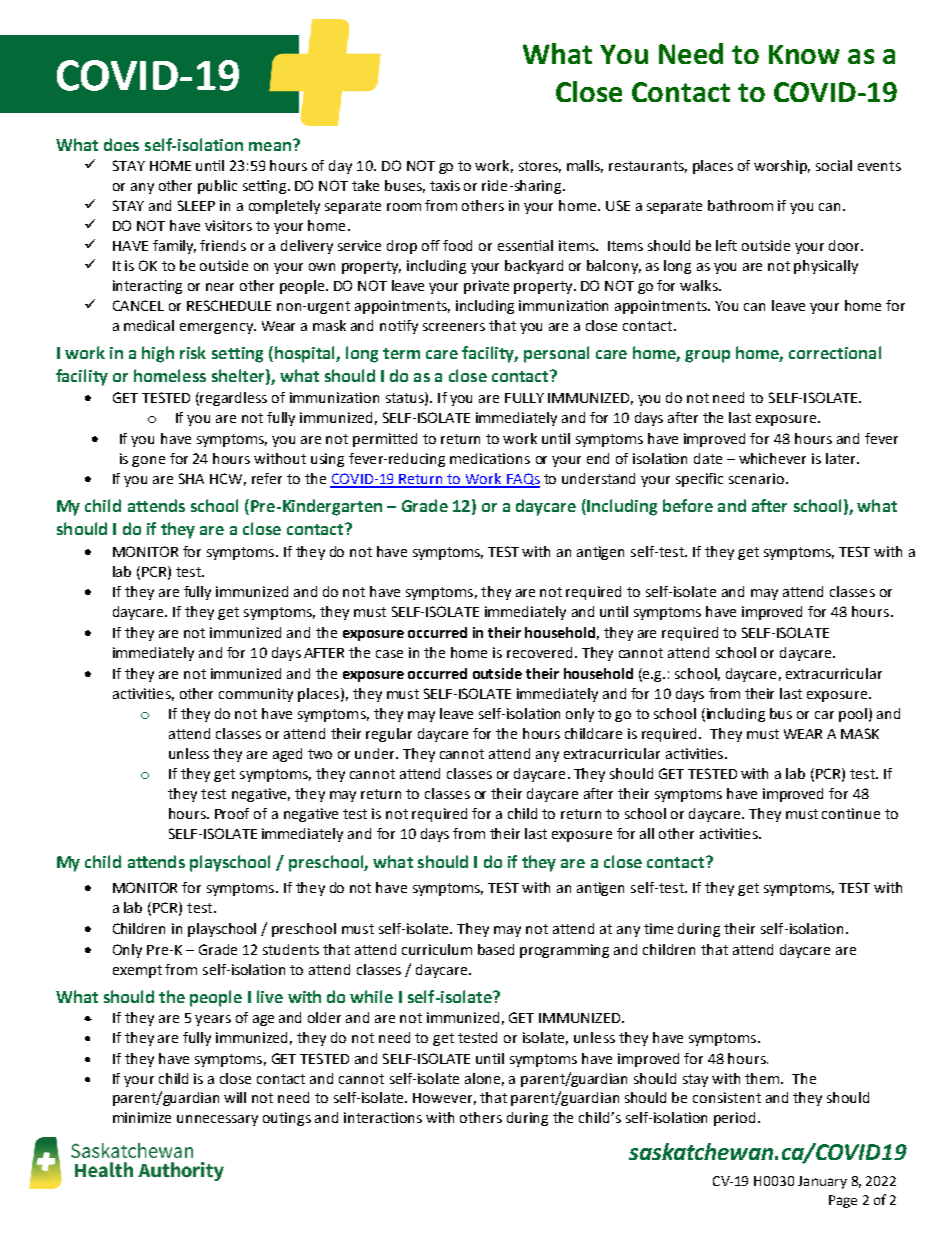 This screenshot has width=952, height=1233. Describe the element at coordinates (389, 735) in the screenshot. I see `regular` at that location.
